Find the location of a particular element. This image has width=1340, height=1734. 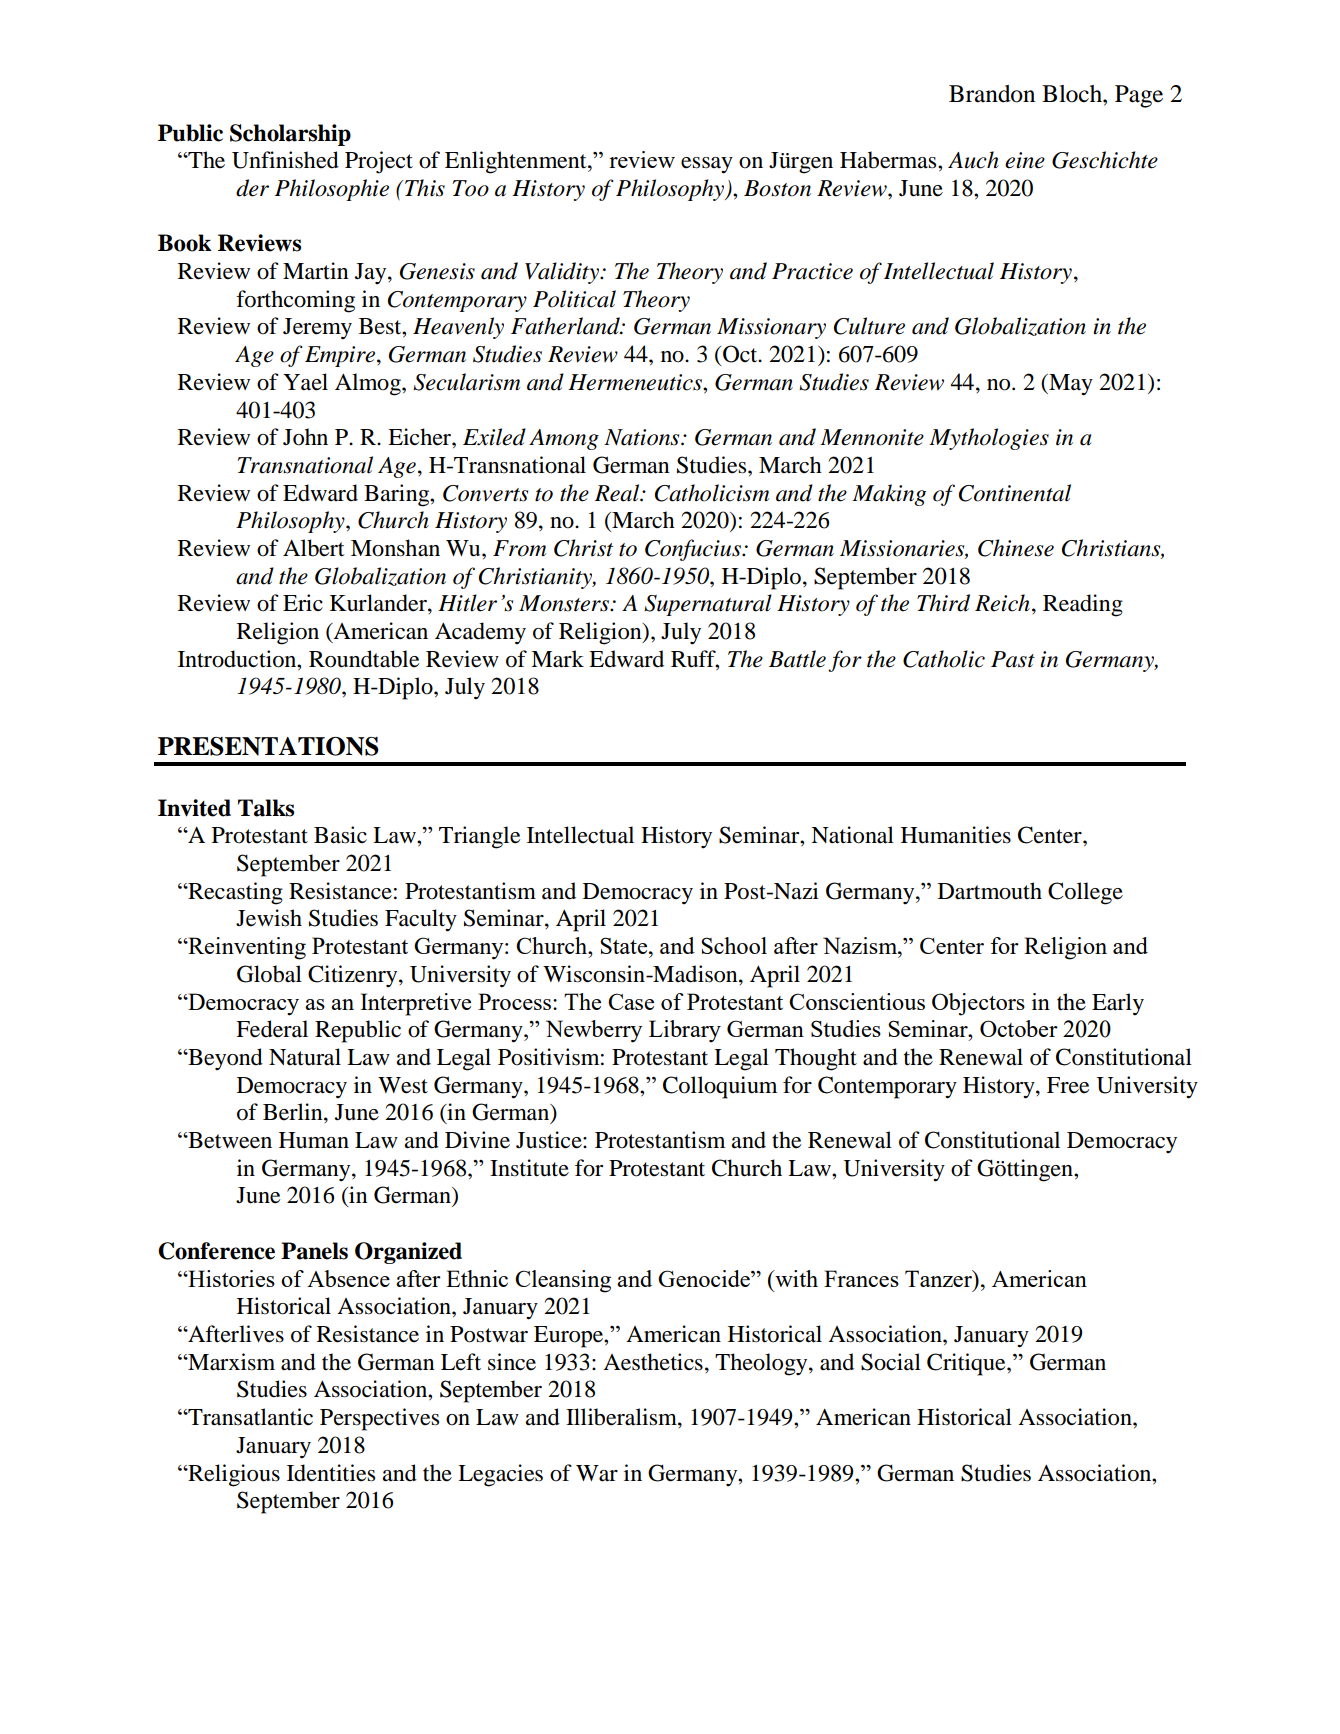

essay is located at coordinates (707, 165).
